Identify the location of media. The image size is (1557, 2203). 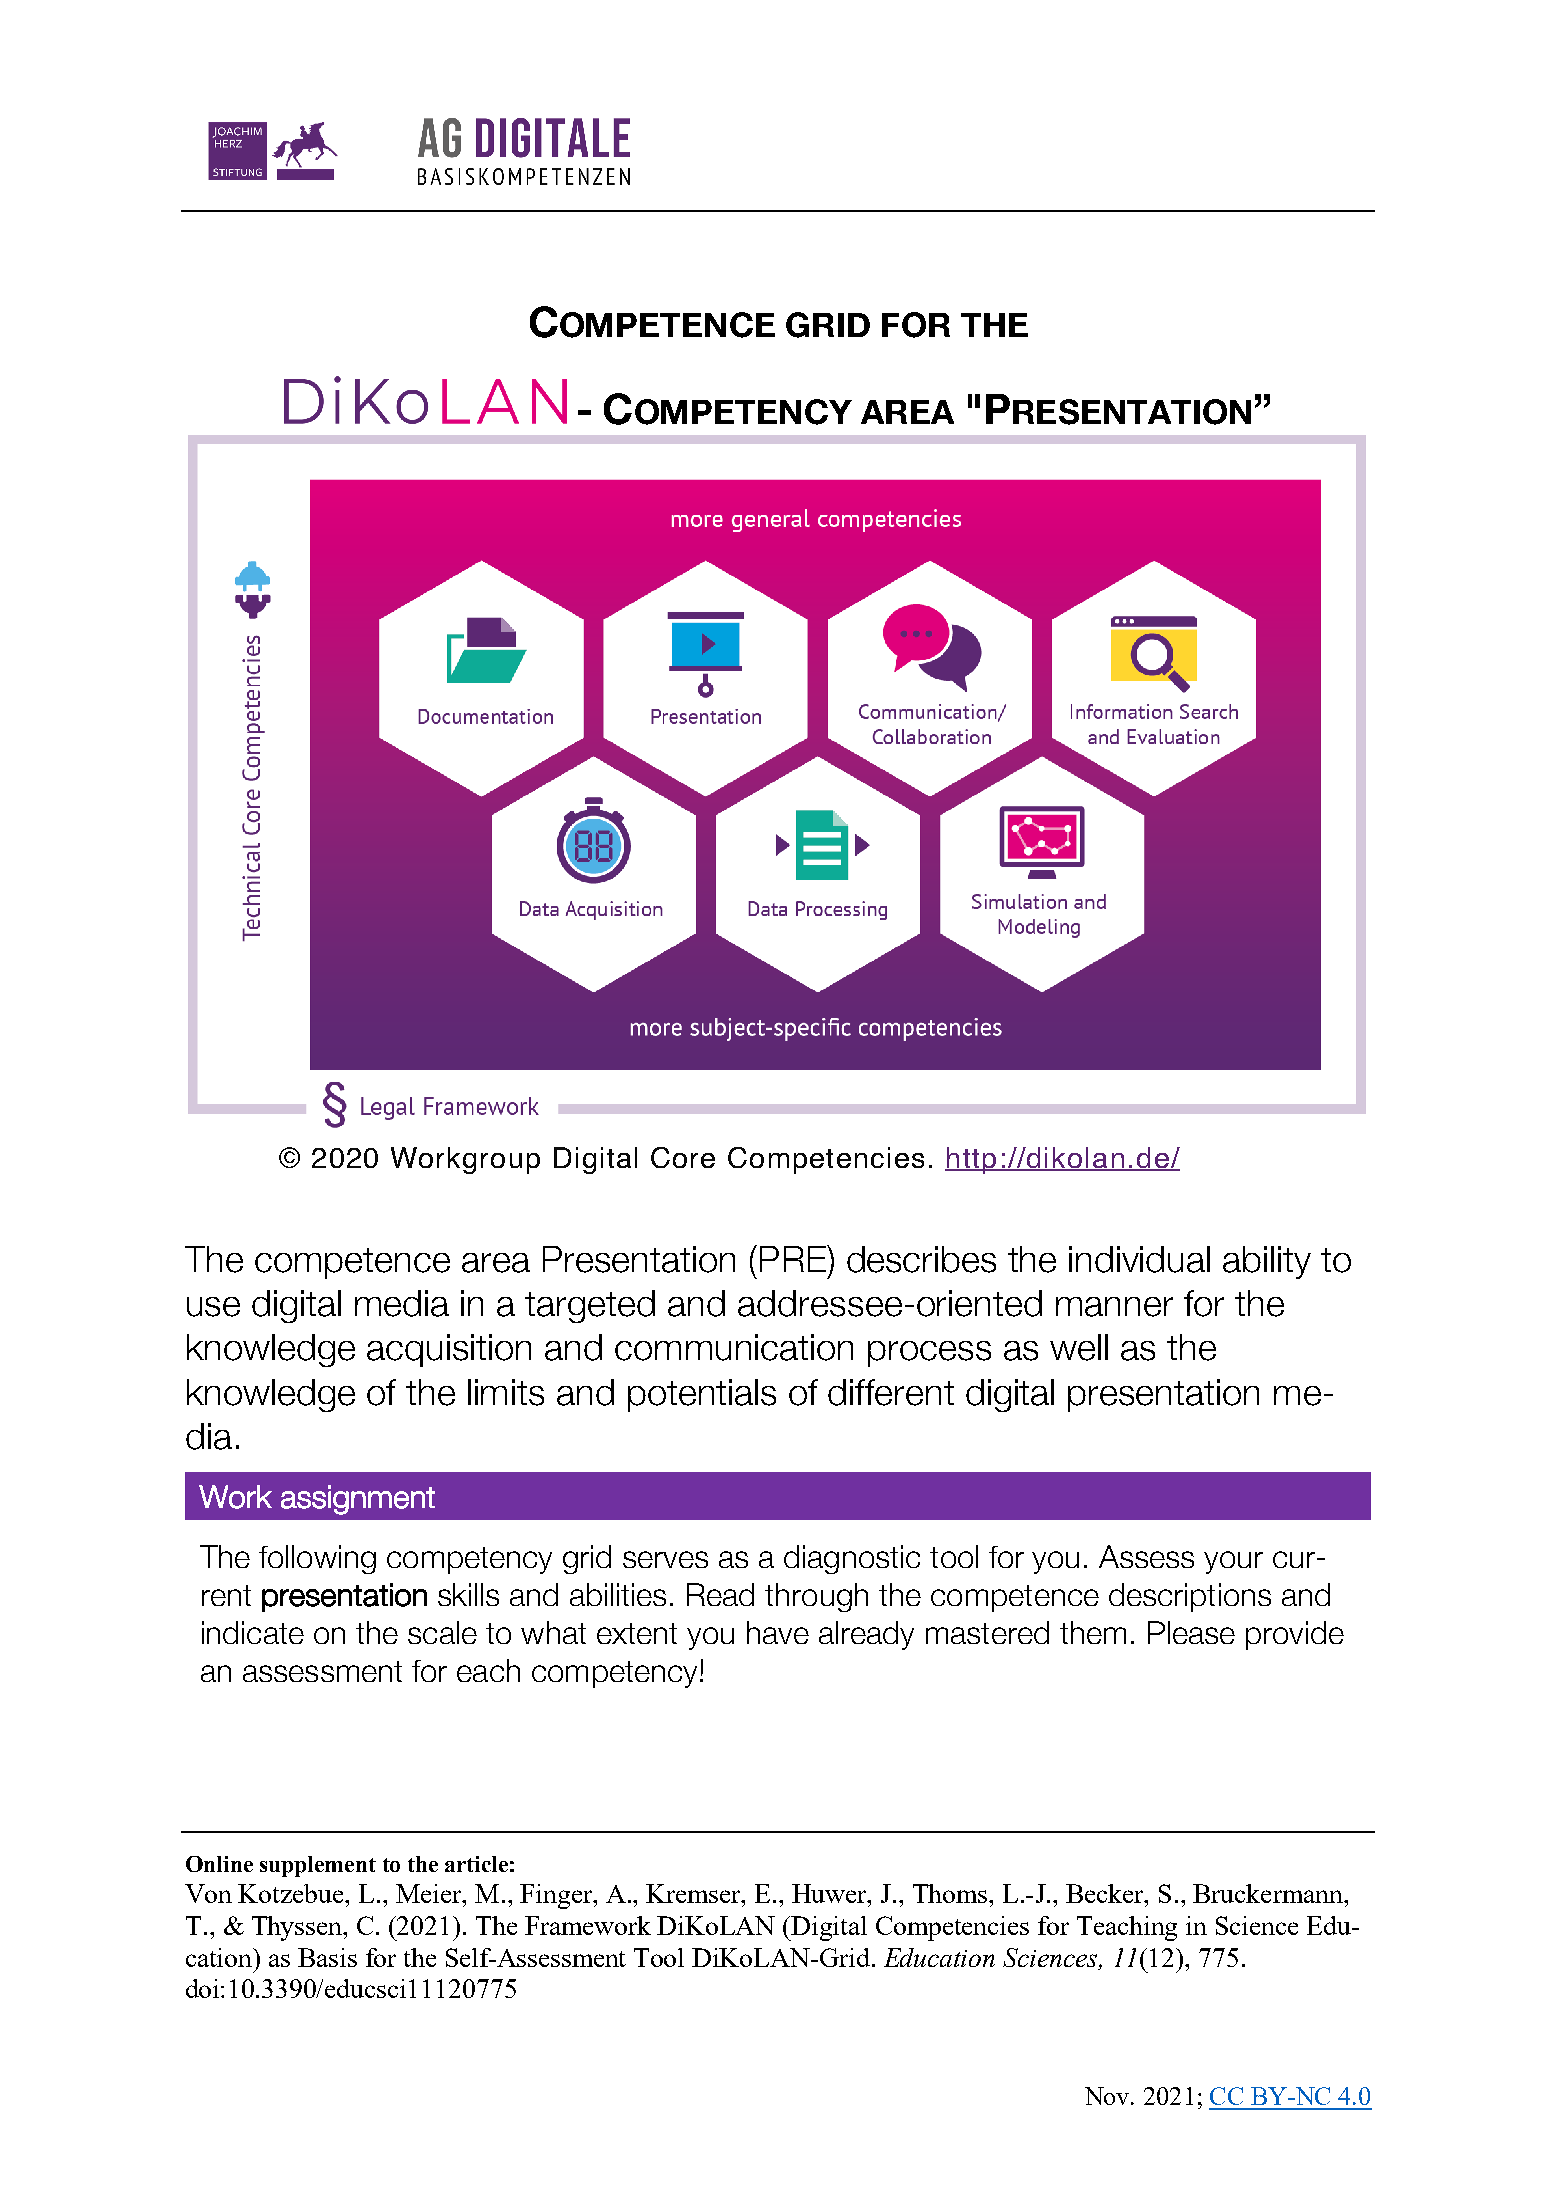
(402, 1303).
